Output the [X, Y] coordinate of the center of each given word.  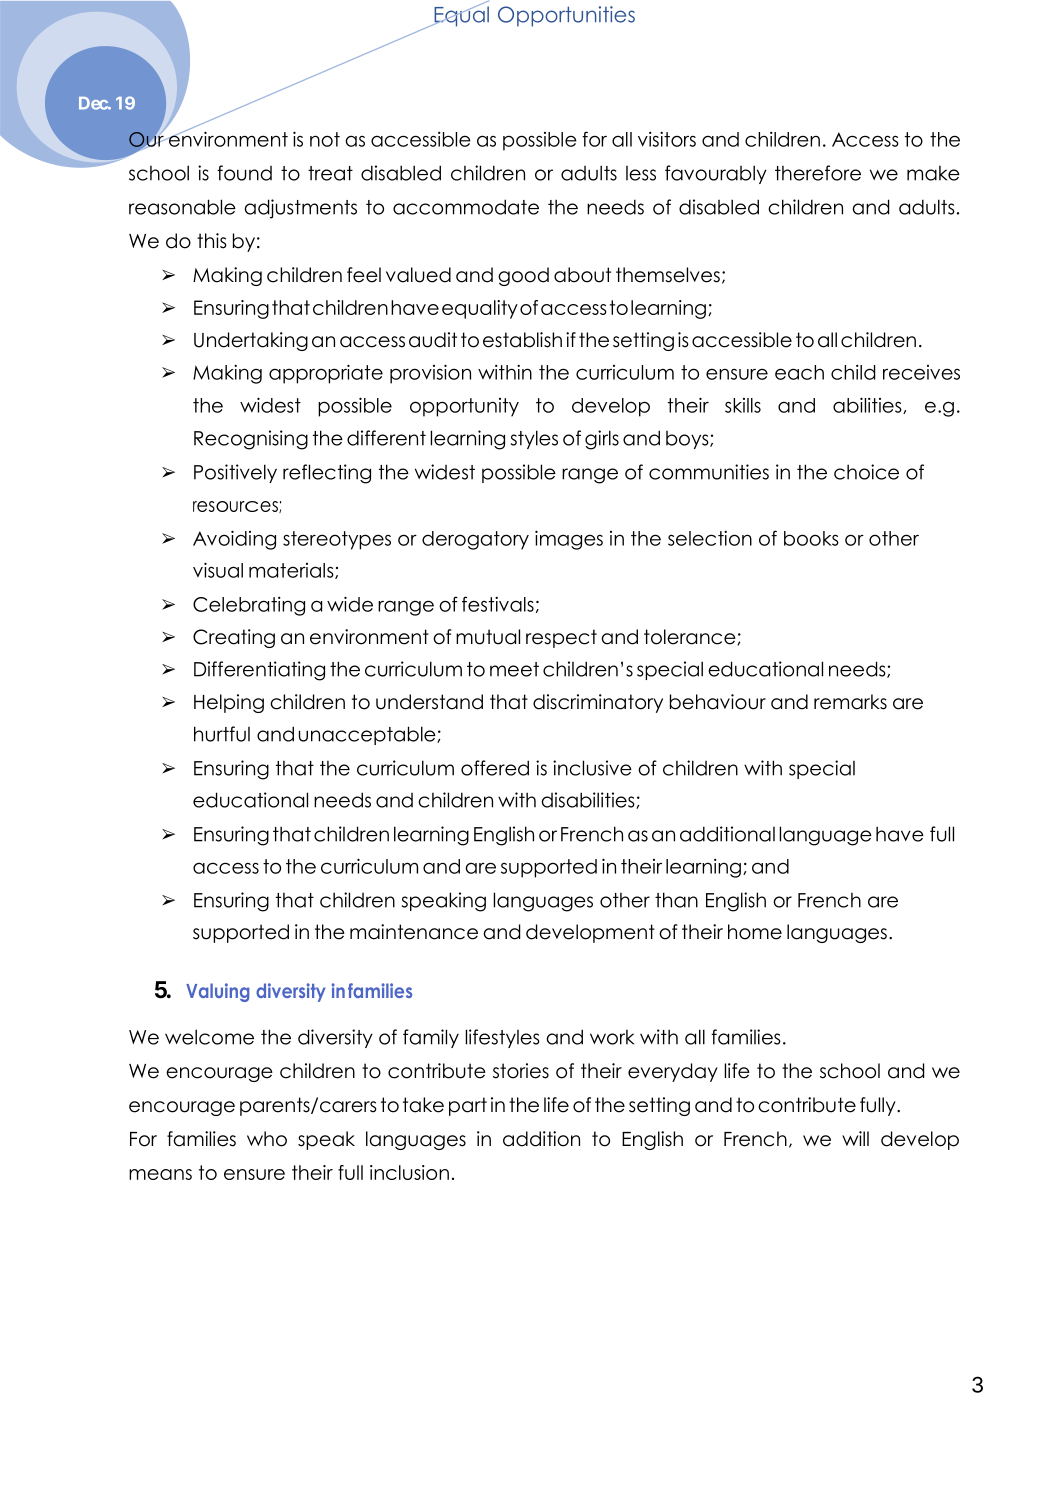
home [755, 932]
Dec [94, 103]
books [811, 538]
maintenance [414, 932]
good [523, 276]
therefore [818, 173]
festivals [498, 604]
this [212, 241]
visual [218, 570]
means [160, 1174]
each [799, 372]
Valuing [217, 992]
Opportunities [566, 16]
